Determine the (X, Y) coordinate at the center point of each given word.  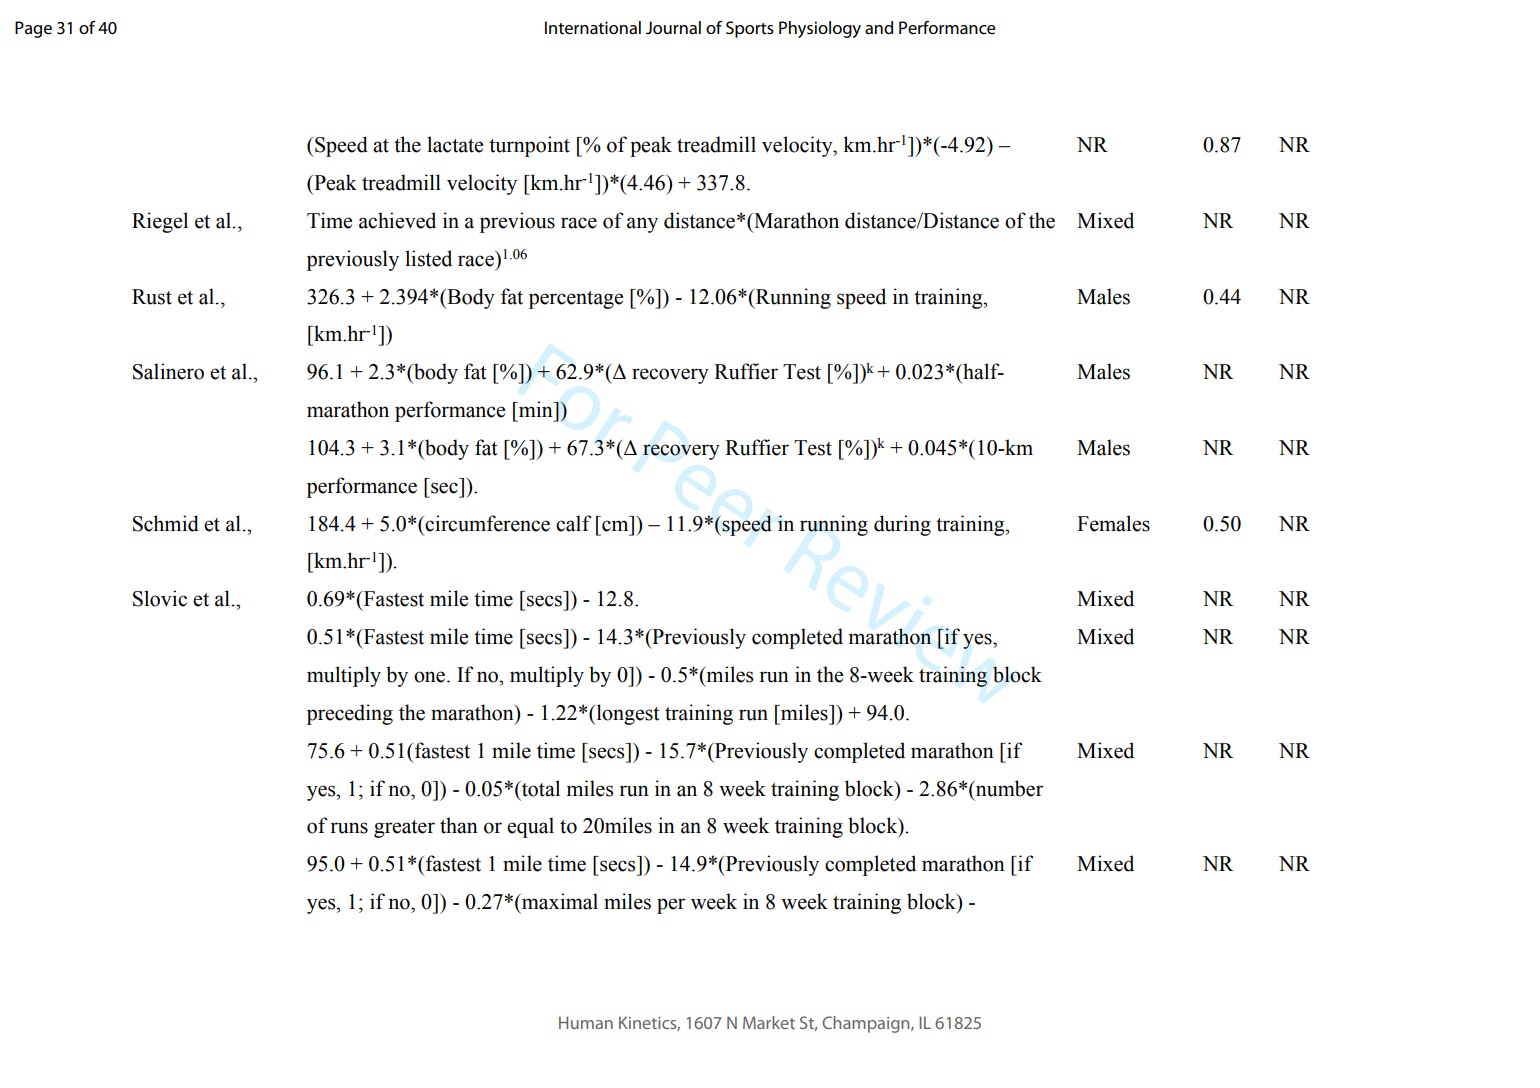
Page (33, 29)
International (593, 28)
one (431, 677)
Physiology (820, 29)
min (535, 409)
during (902, 525)
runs (349, 828)
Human (586, 1022)
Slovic (160, 598)
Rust (152, 297)
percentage (576, 300)
